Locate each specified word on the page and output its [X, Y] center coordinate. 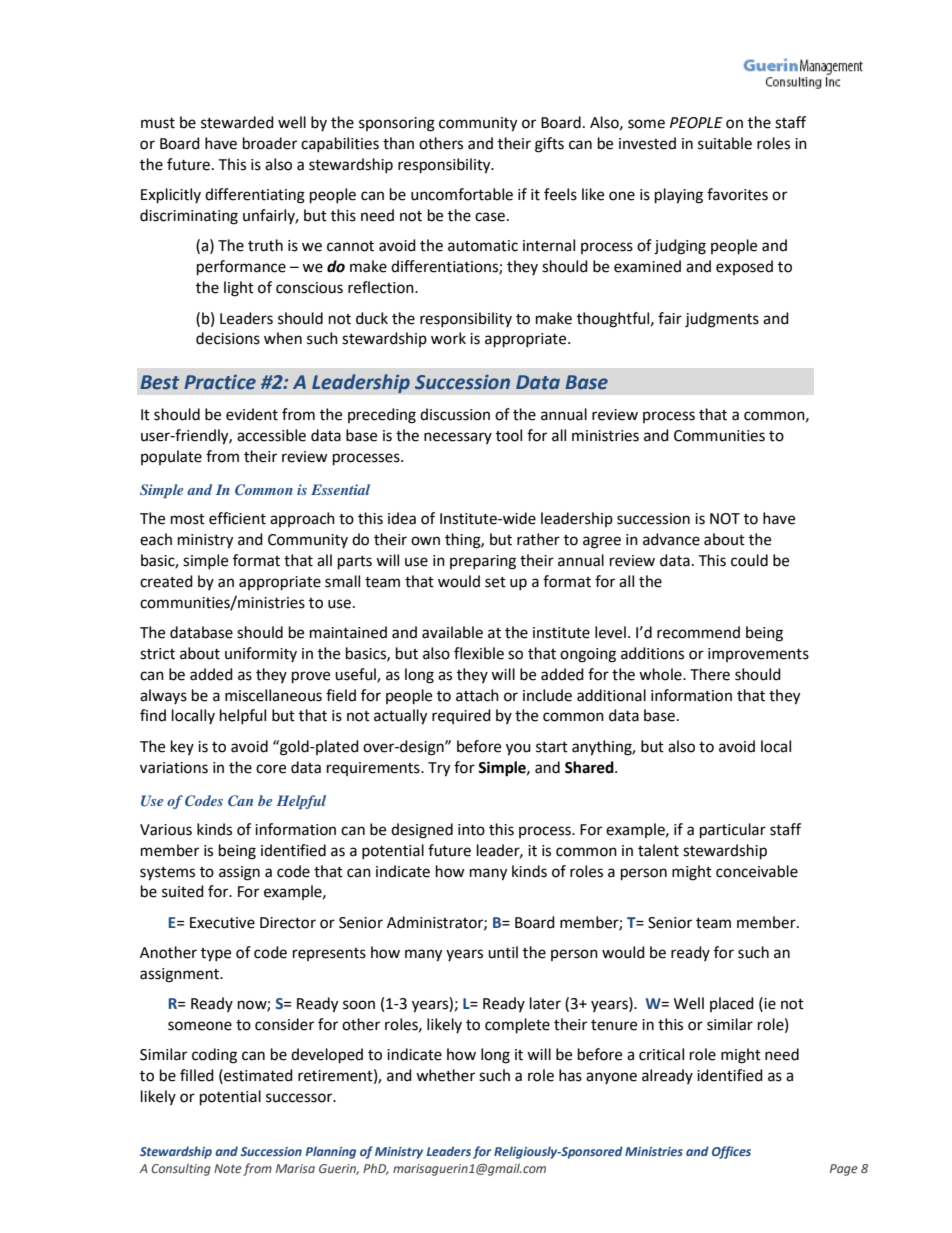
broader [270, 143]
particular [733, 831]
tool [509, 435]
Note [228, 1168]
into [471, 830]
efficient [237, 518]
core [271, 769]
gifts [549, 145]
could [749, 560]
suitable [725, 143]
